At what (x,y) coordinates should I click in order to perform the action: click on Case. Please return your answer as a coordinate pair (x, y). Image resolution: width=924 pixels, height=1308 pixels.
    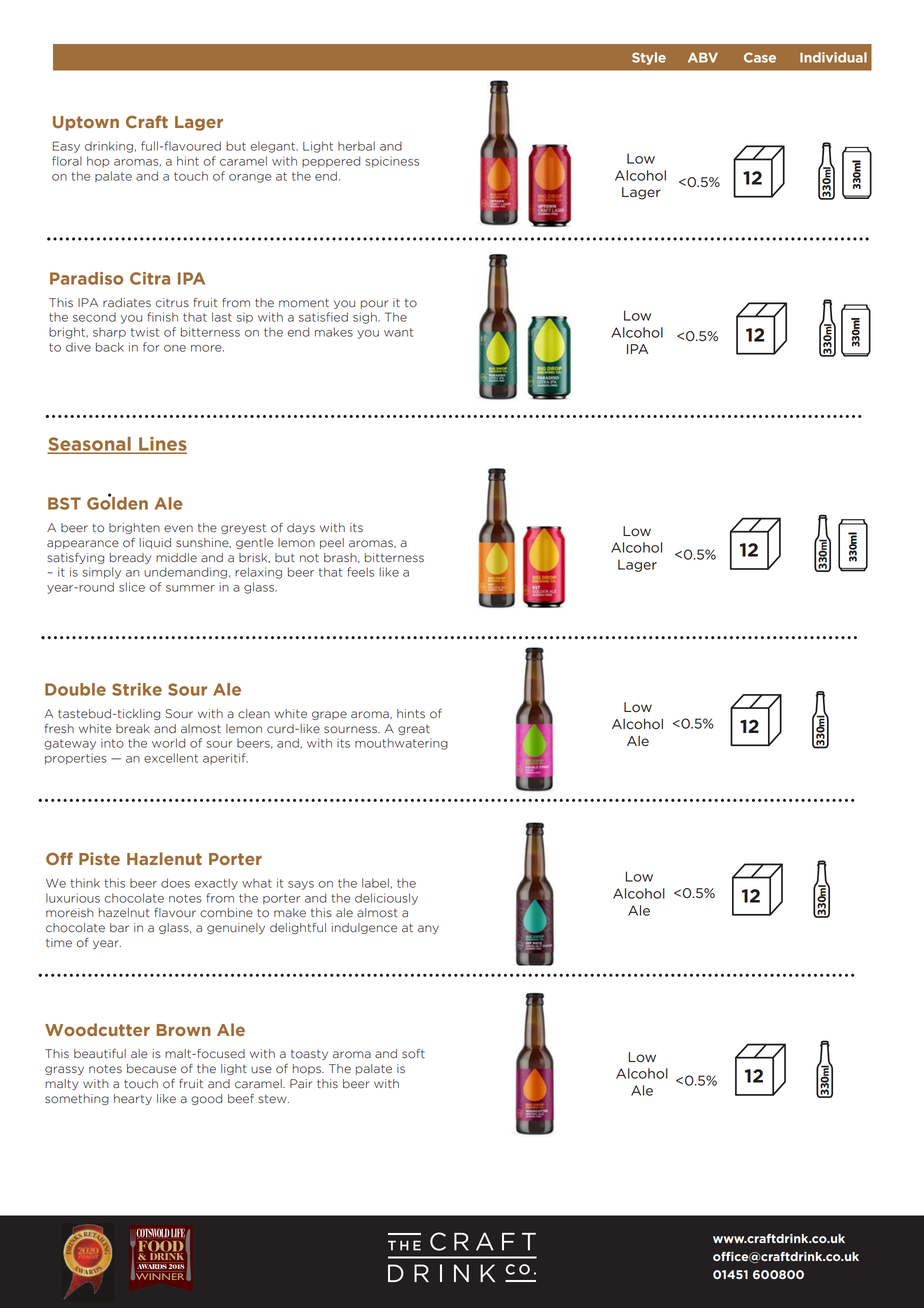
    Looking at the image, I should click on (760, 57).
